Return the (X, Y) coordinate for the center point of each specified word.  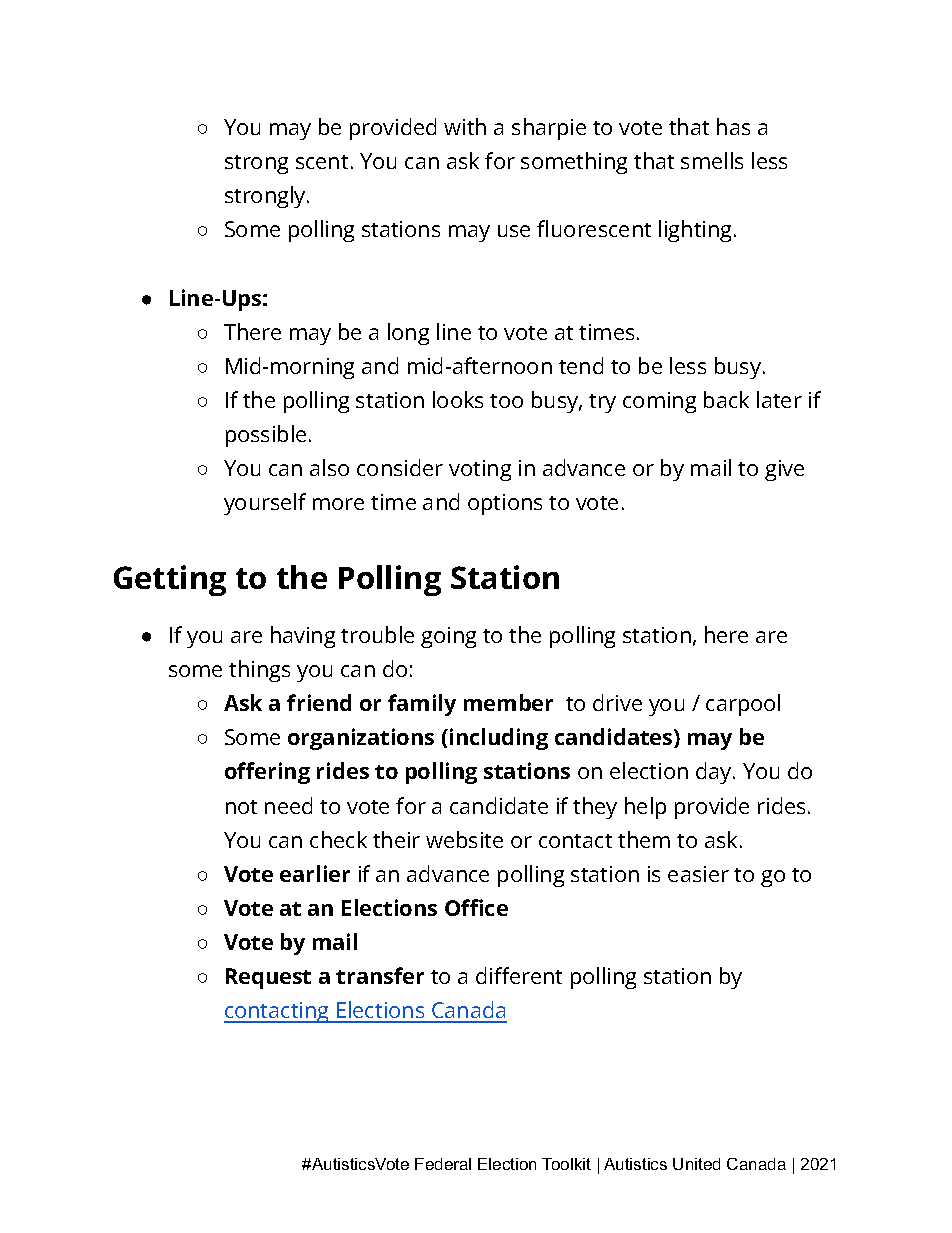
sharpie (549, 129)
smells (712, 160)
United (696, 1164)
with (465, 126)
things (259, 671)
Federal (443, 1164)
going (448, 637)
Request (268, 978)
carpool (743, 705)
